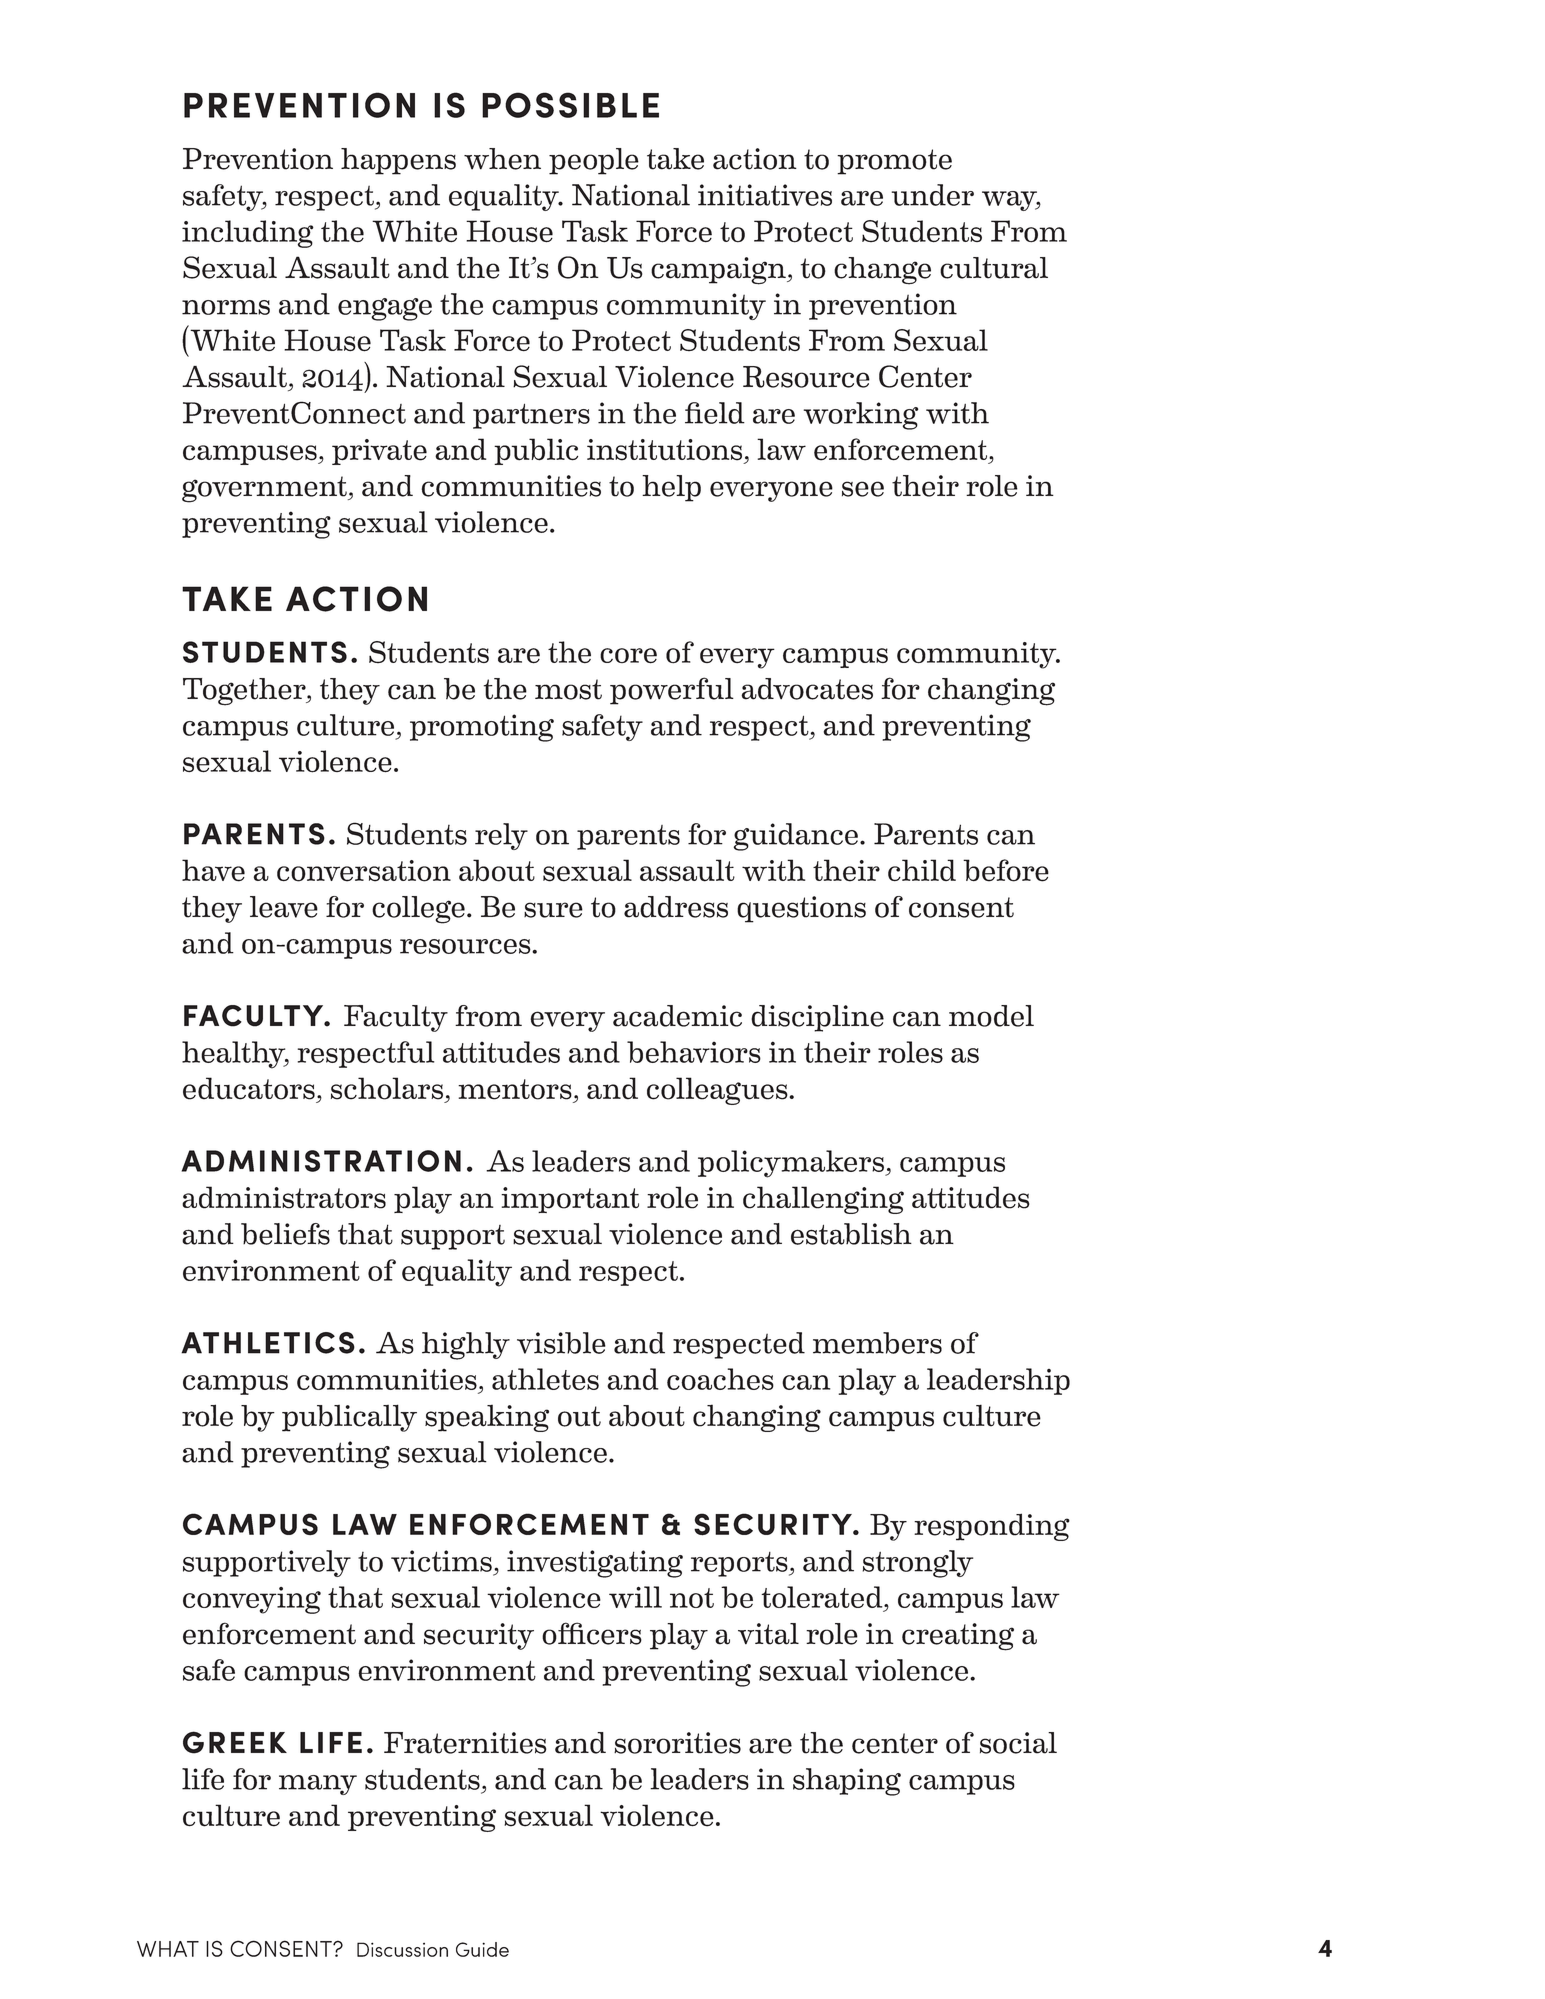 The height and width of the image is (1999, 1545). Describe the element at coordinates (677, 1743) in the image. I see `sororities` at that location.
